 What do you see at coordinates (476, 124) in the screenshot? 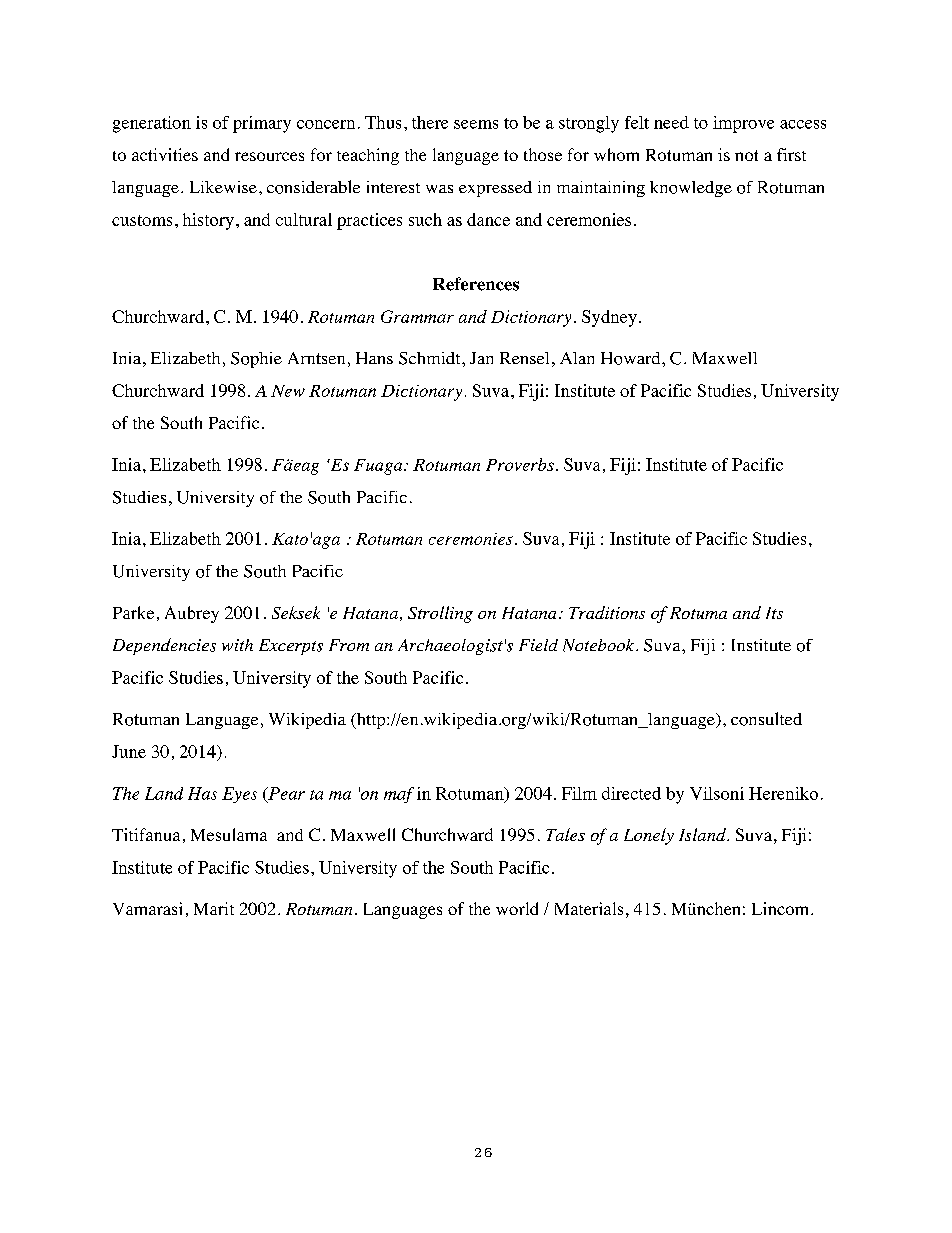
I see `seems` at bounding box center [476, 124].
